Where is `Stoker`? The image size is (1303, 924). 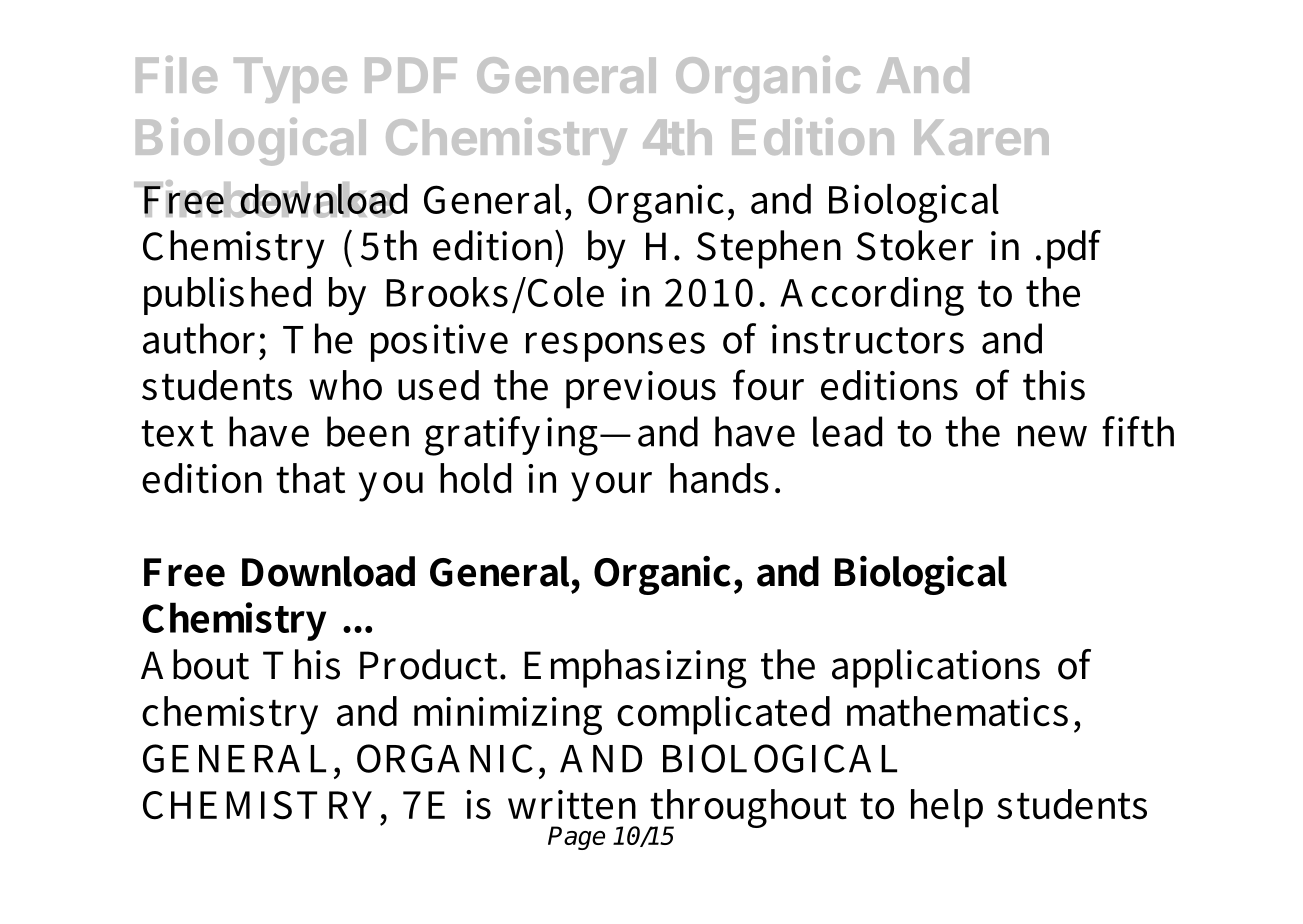
Stoker is located at coordinates (914, 245).
